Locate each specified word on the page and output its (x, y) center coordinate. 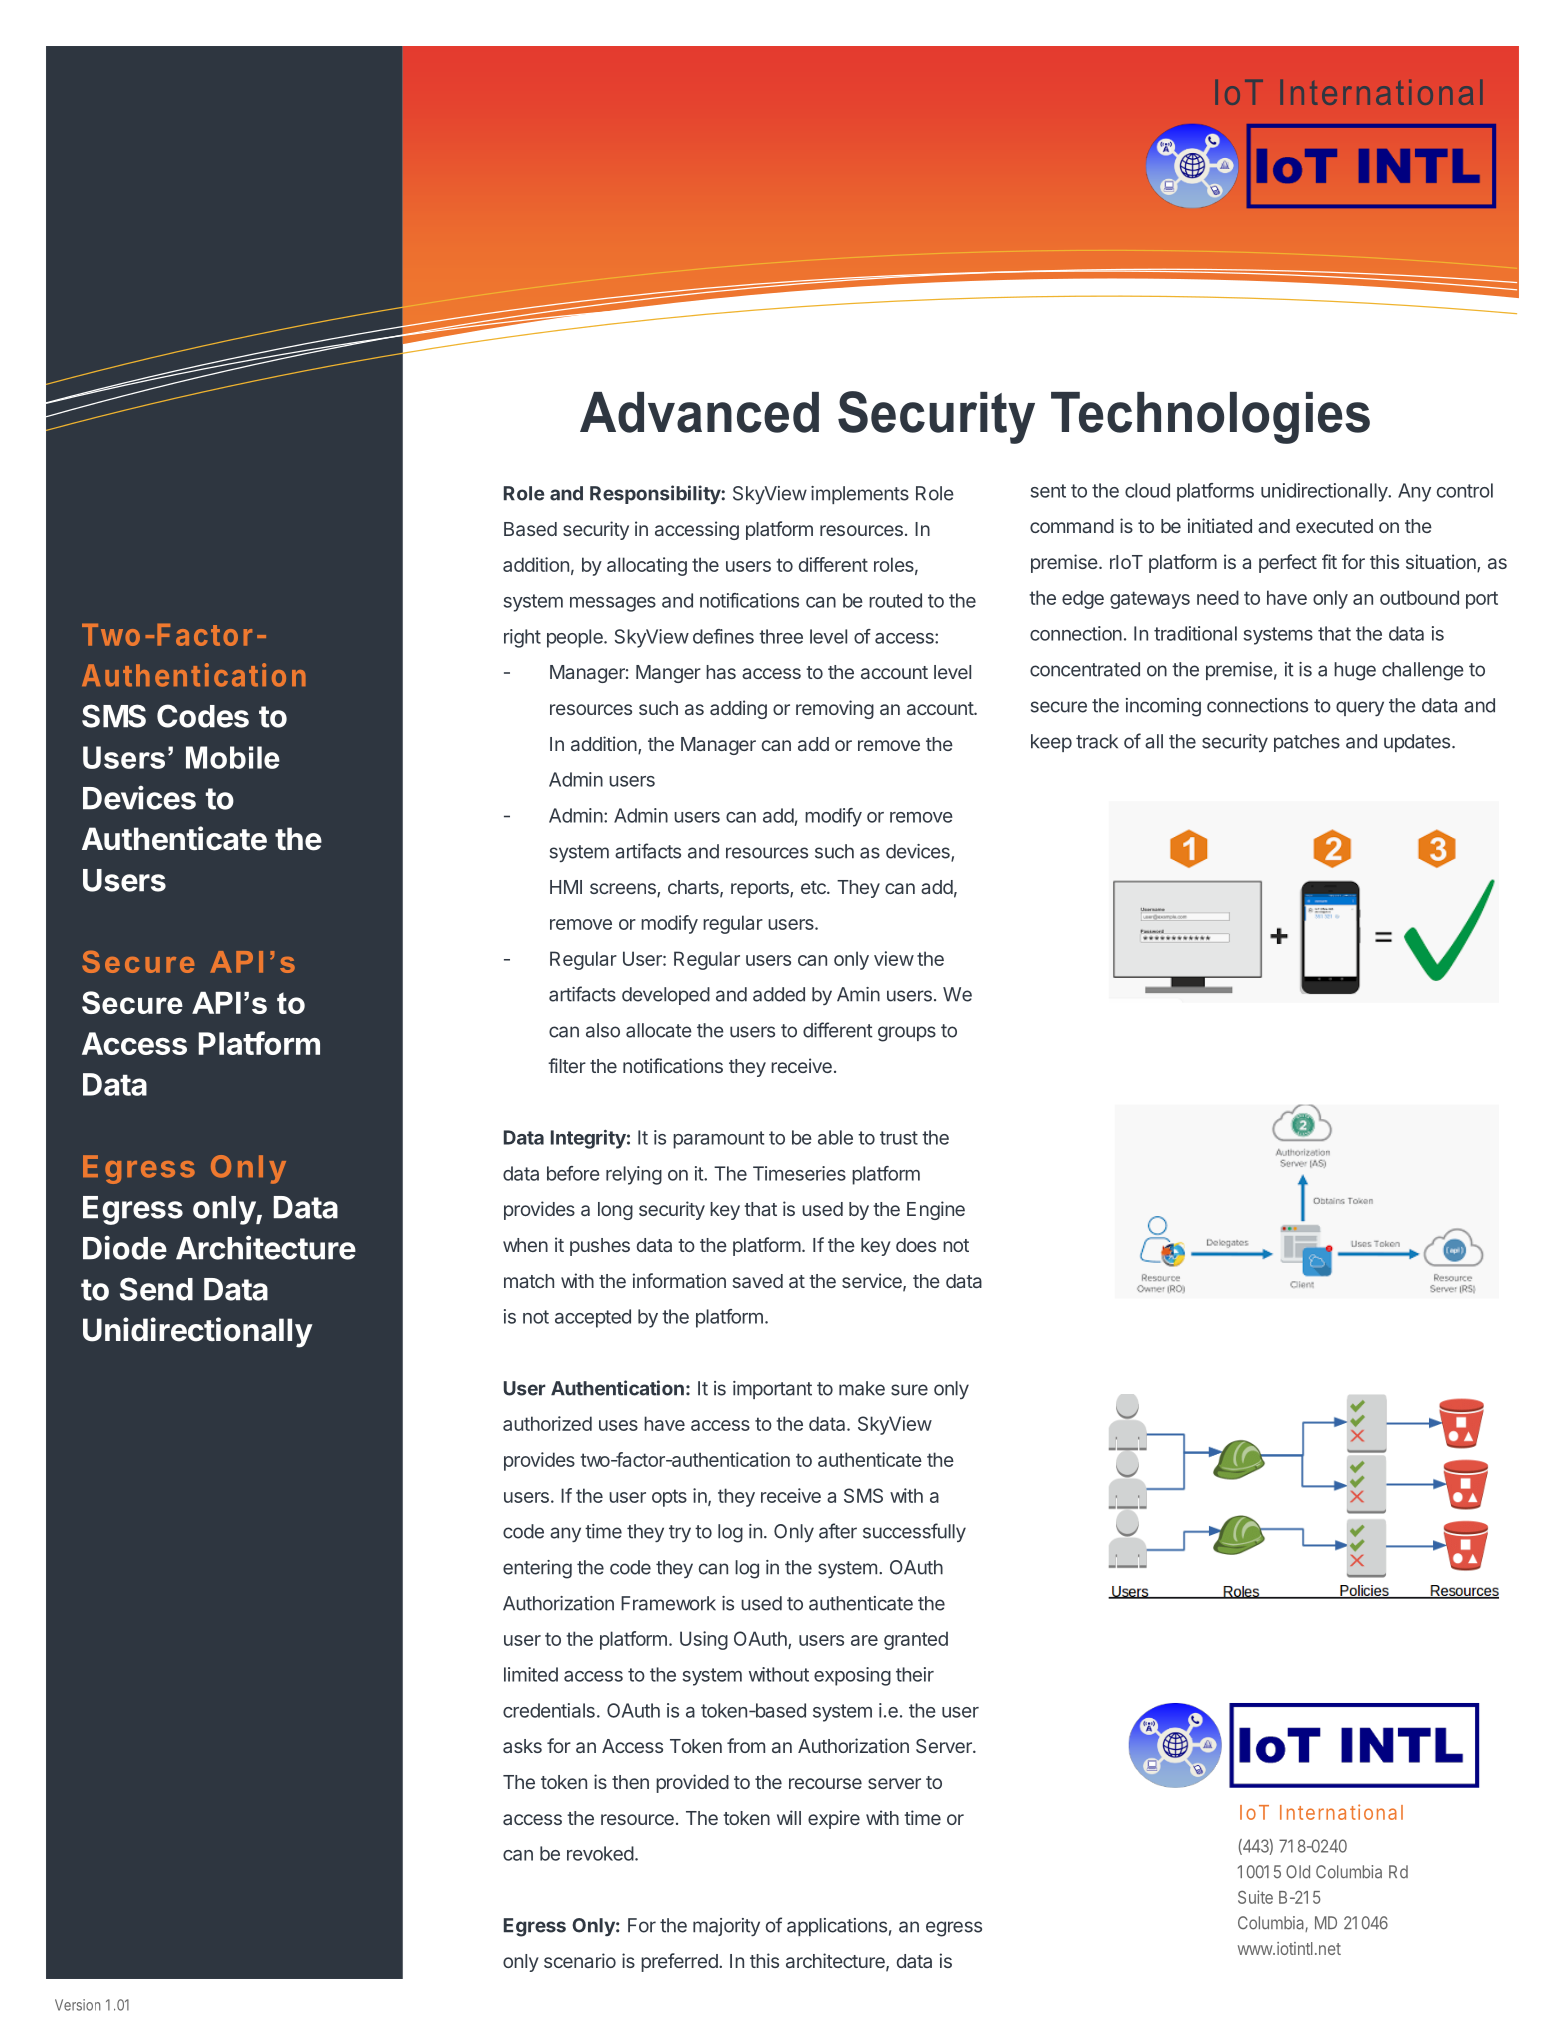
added (779, 994)
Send (156, 1289)
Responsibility (656, 494)
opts (669, 1498)
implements (860, 495)
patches (1307, 743)
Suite (1255, 1897)
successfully (914, 1532)
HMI (566, 887)
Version (77, 2005)
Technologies (1210, 418)
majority (726, 1927)
